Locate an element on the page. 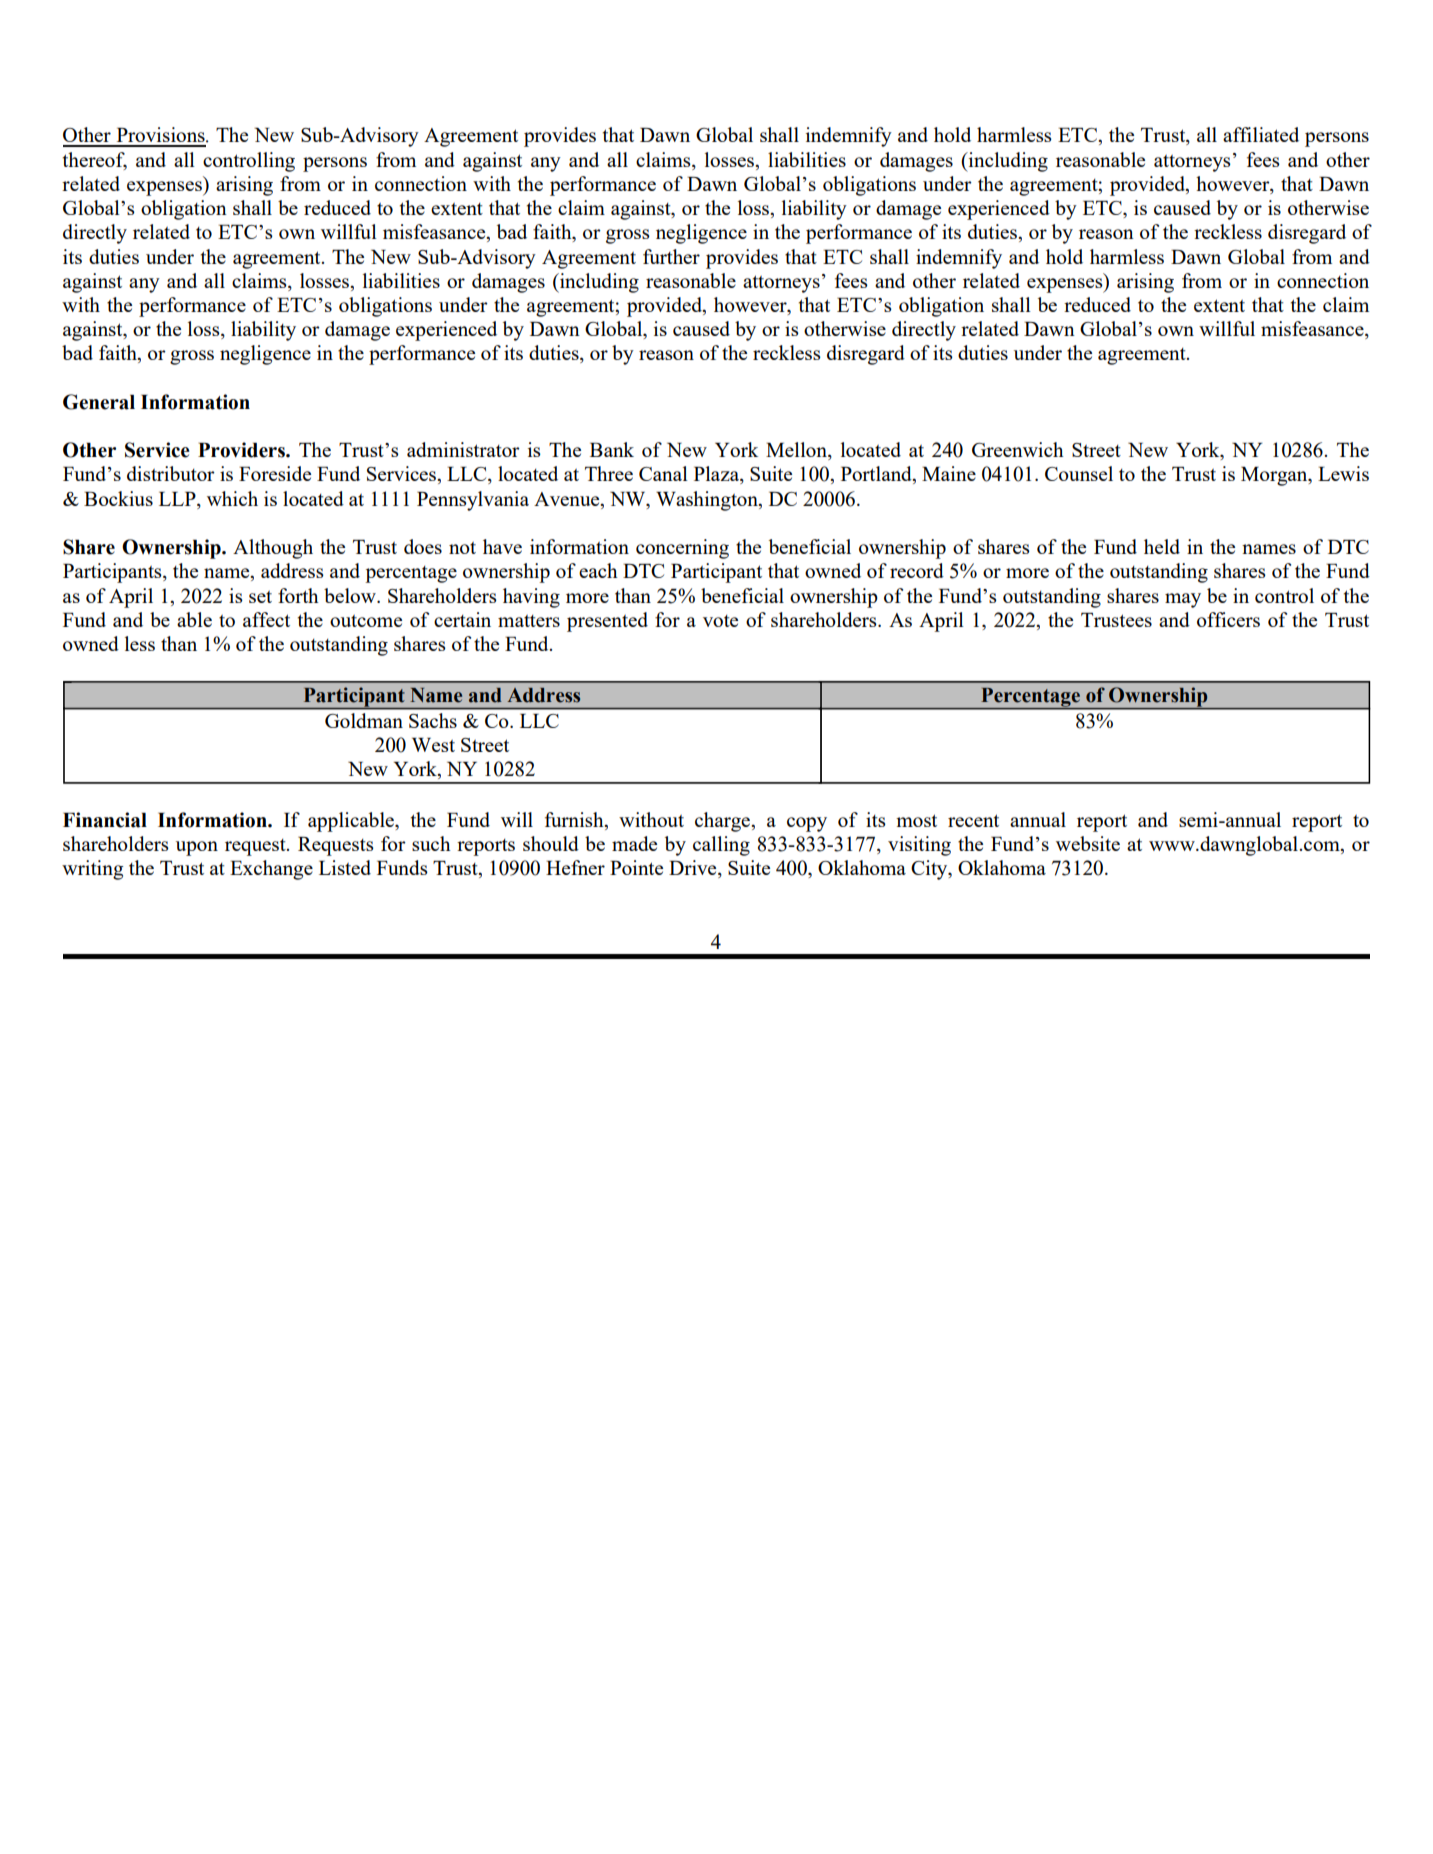 Image resolution: width=1433 pixels, height=1854 pixels. Although is located at coordinates (273, 549).
